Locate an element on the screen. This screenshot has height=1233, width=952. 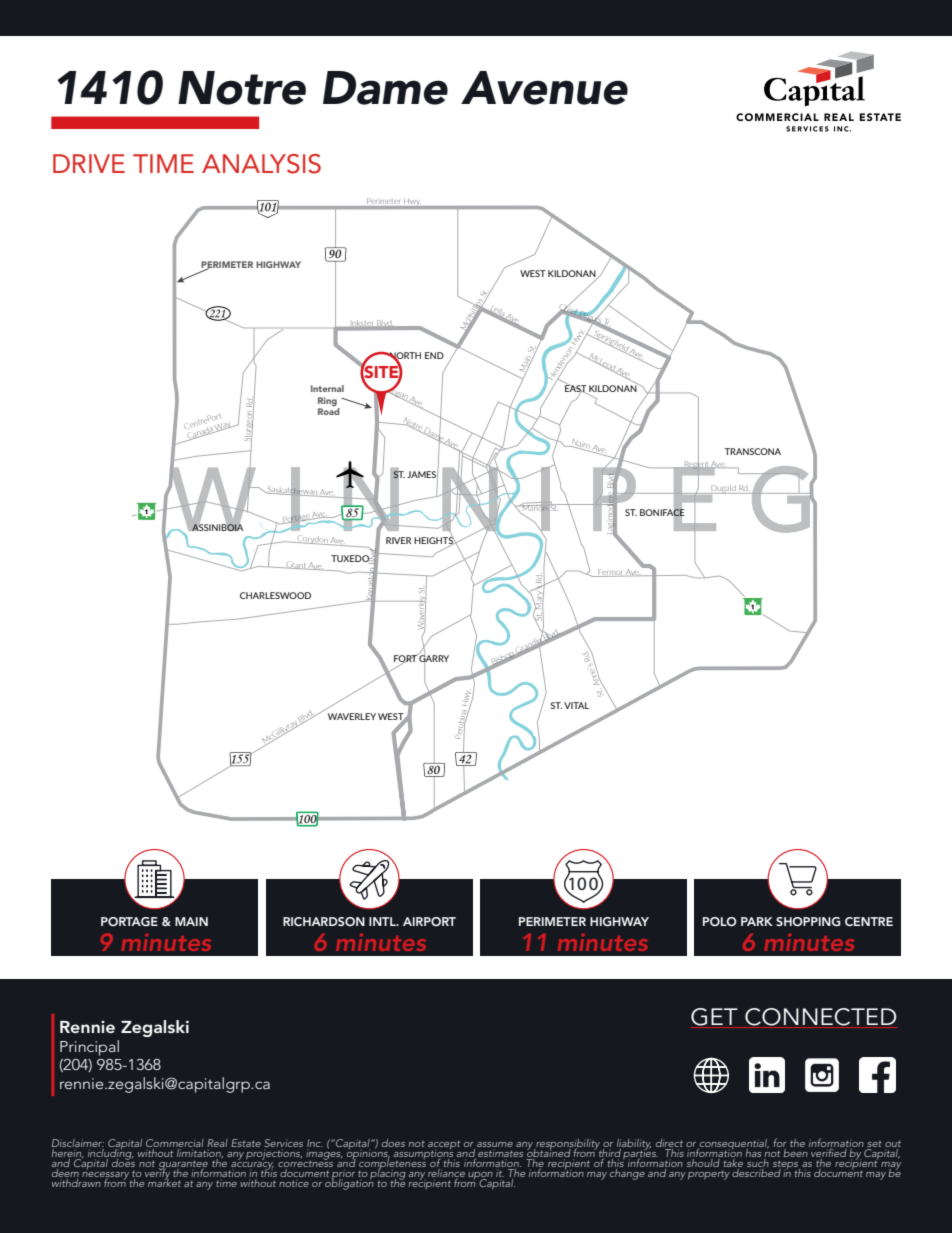
EAST is located at coordinates (577, 389).
